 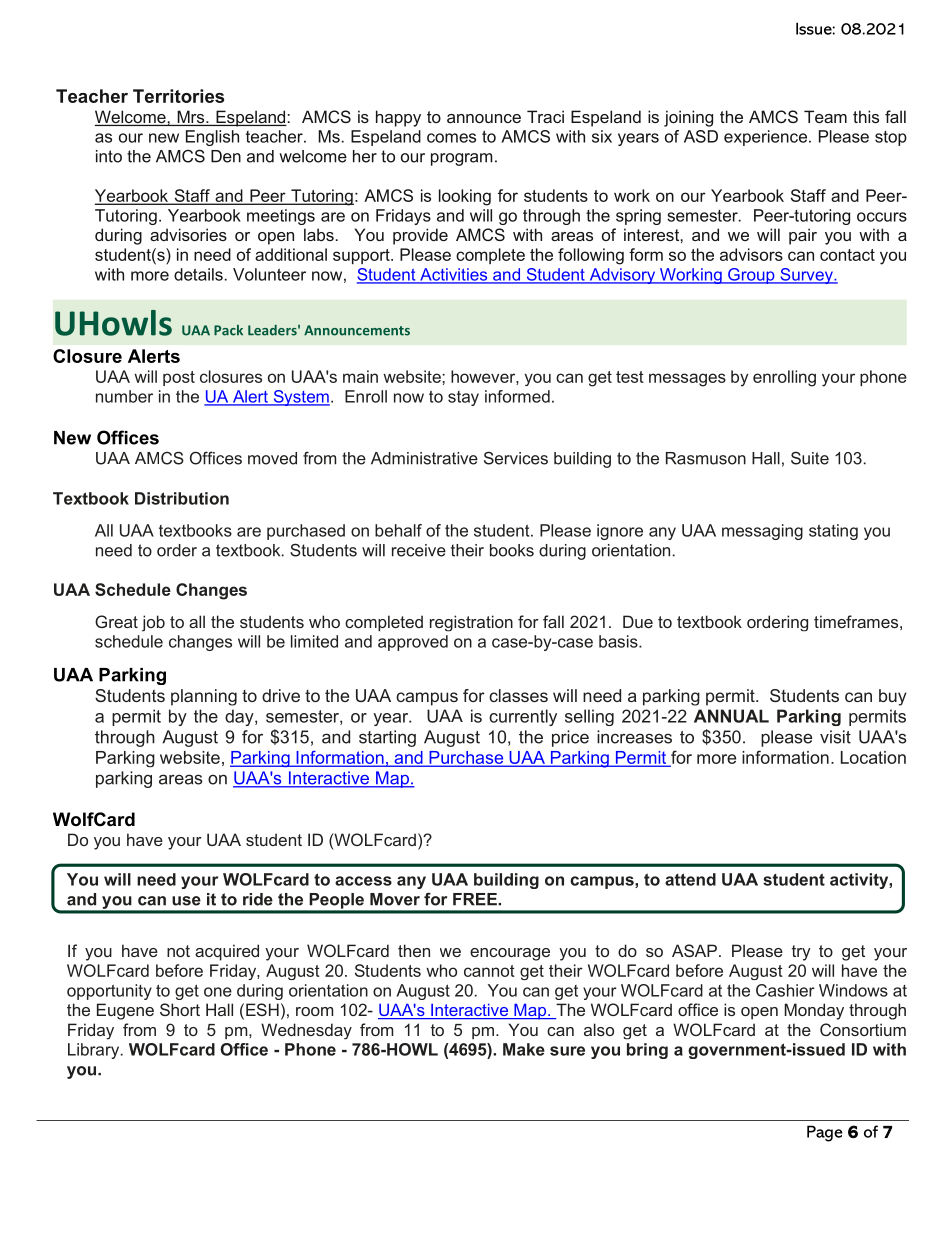 What do you see at coordinates (95, 1051) in the screenshot?
I see `Library` at bounding box center [95, 1051].
